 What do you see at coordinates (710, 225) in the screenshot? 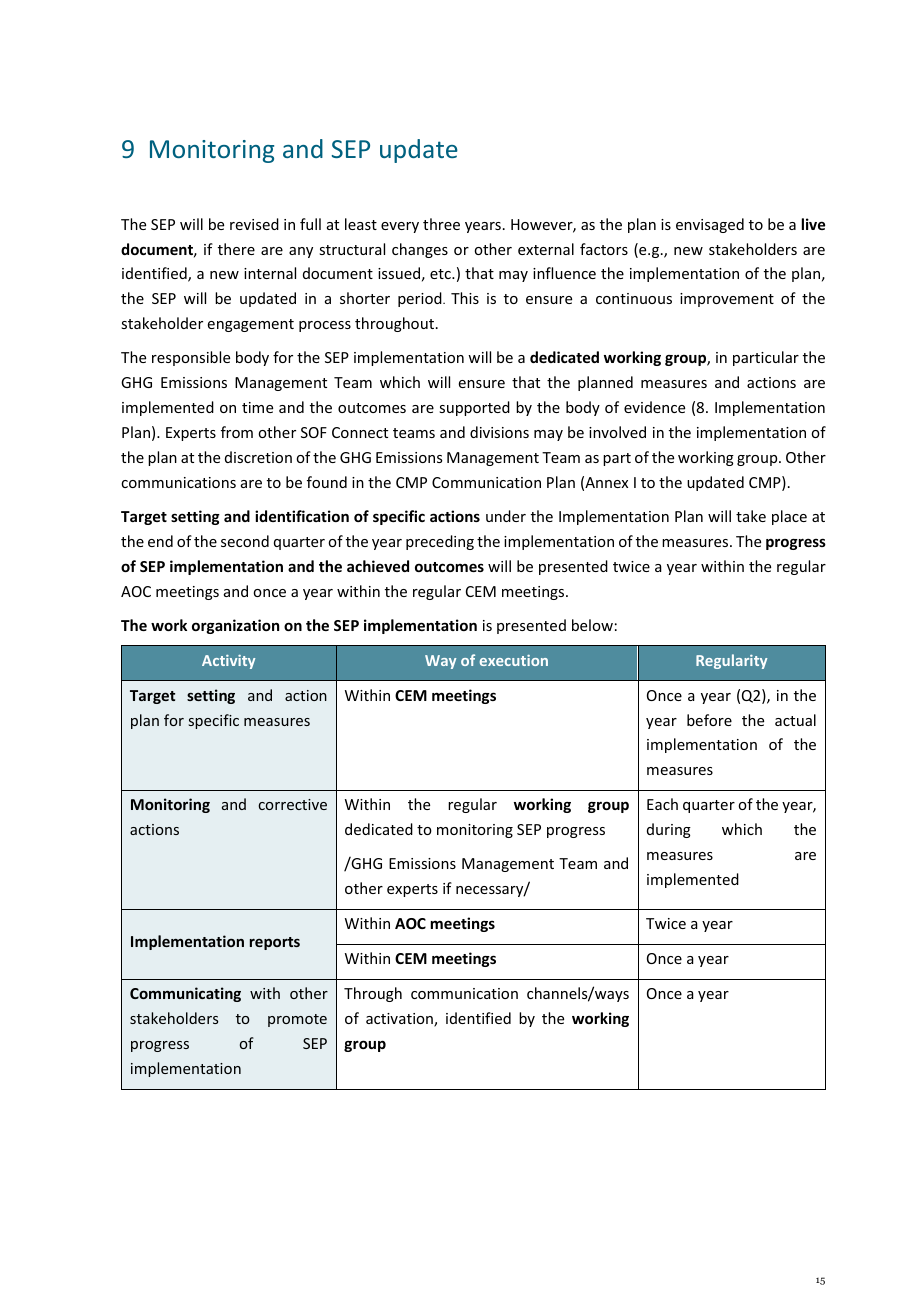
I see `envisaged` at bounding box center [710, 225].
